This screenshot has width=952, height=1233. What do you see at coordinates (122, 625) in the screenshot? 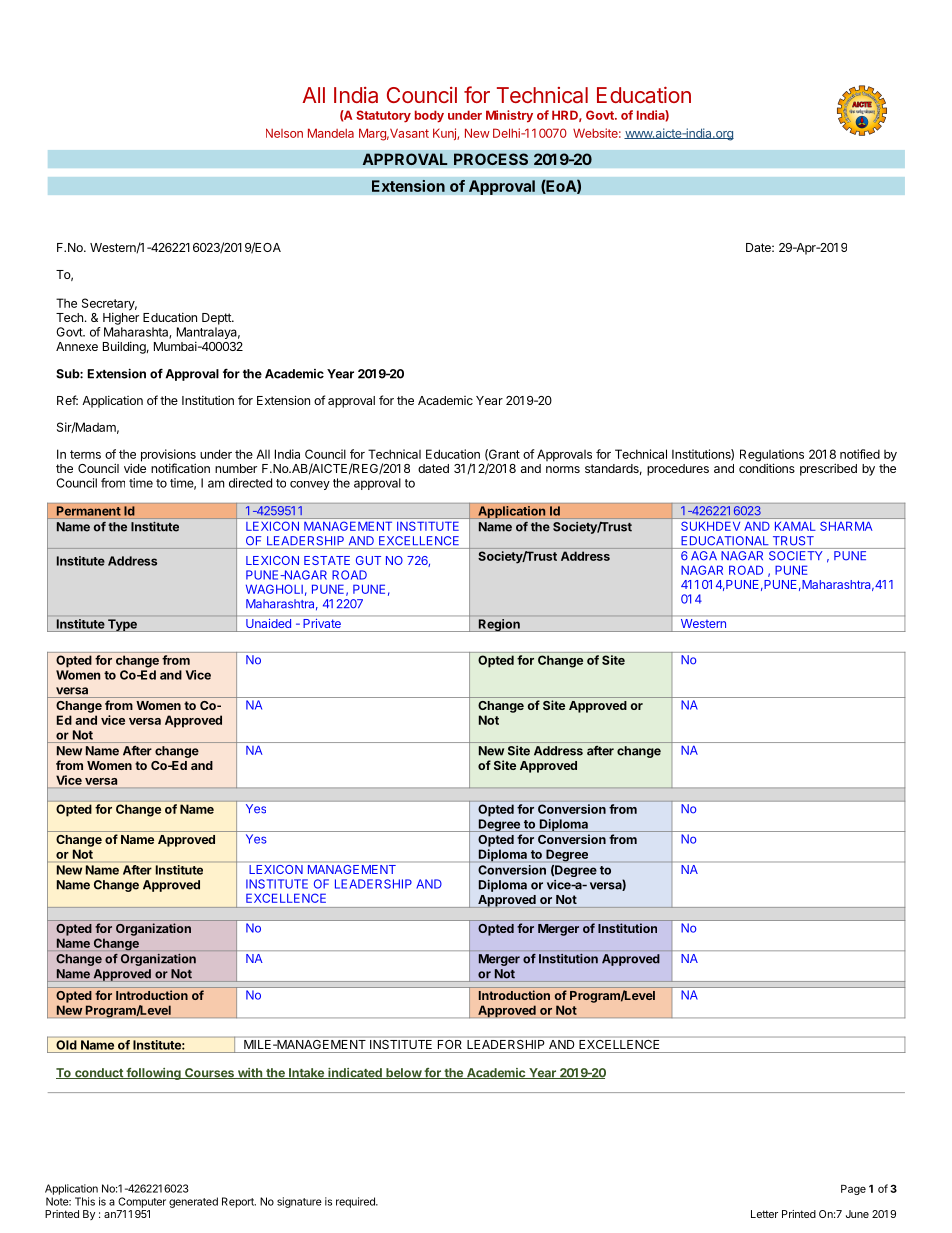
I see `Type` at bounding box center [122, 625].
